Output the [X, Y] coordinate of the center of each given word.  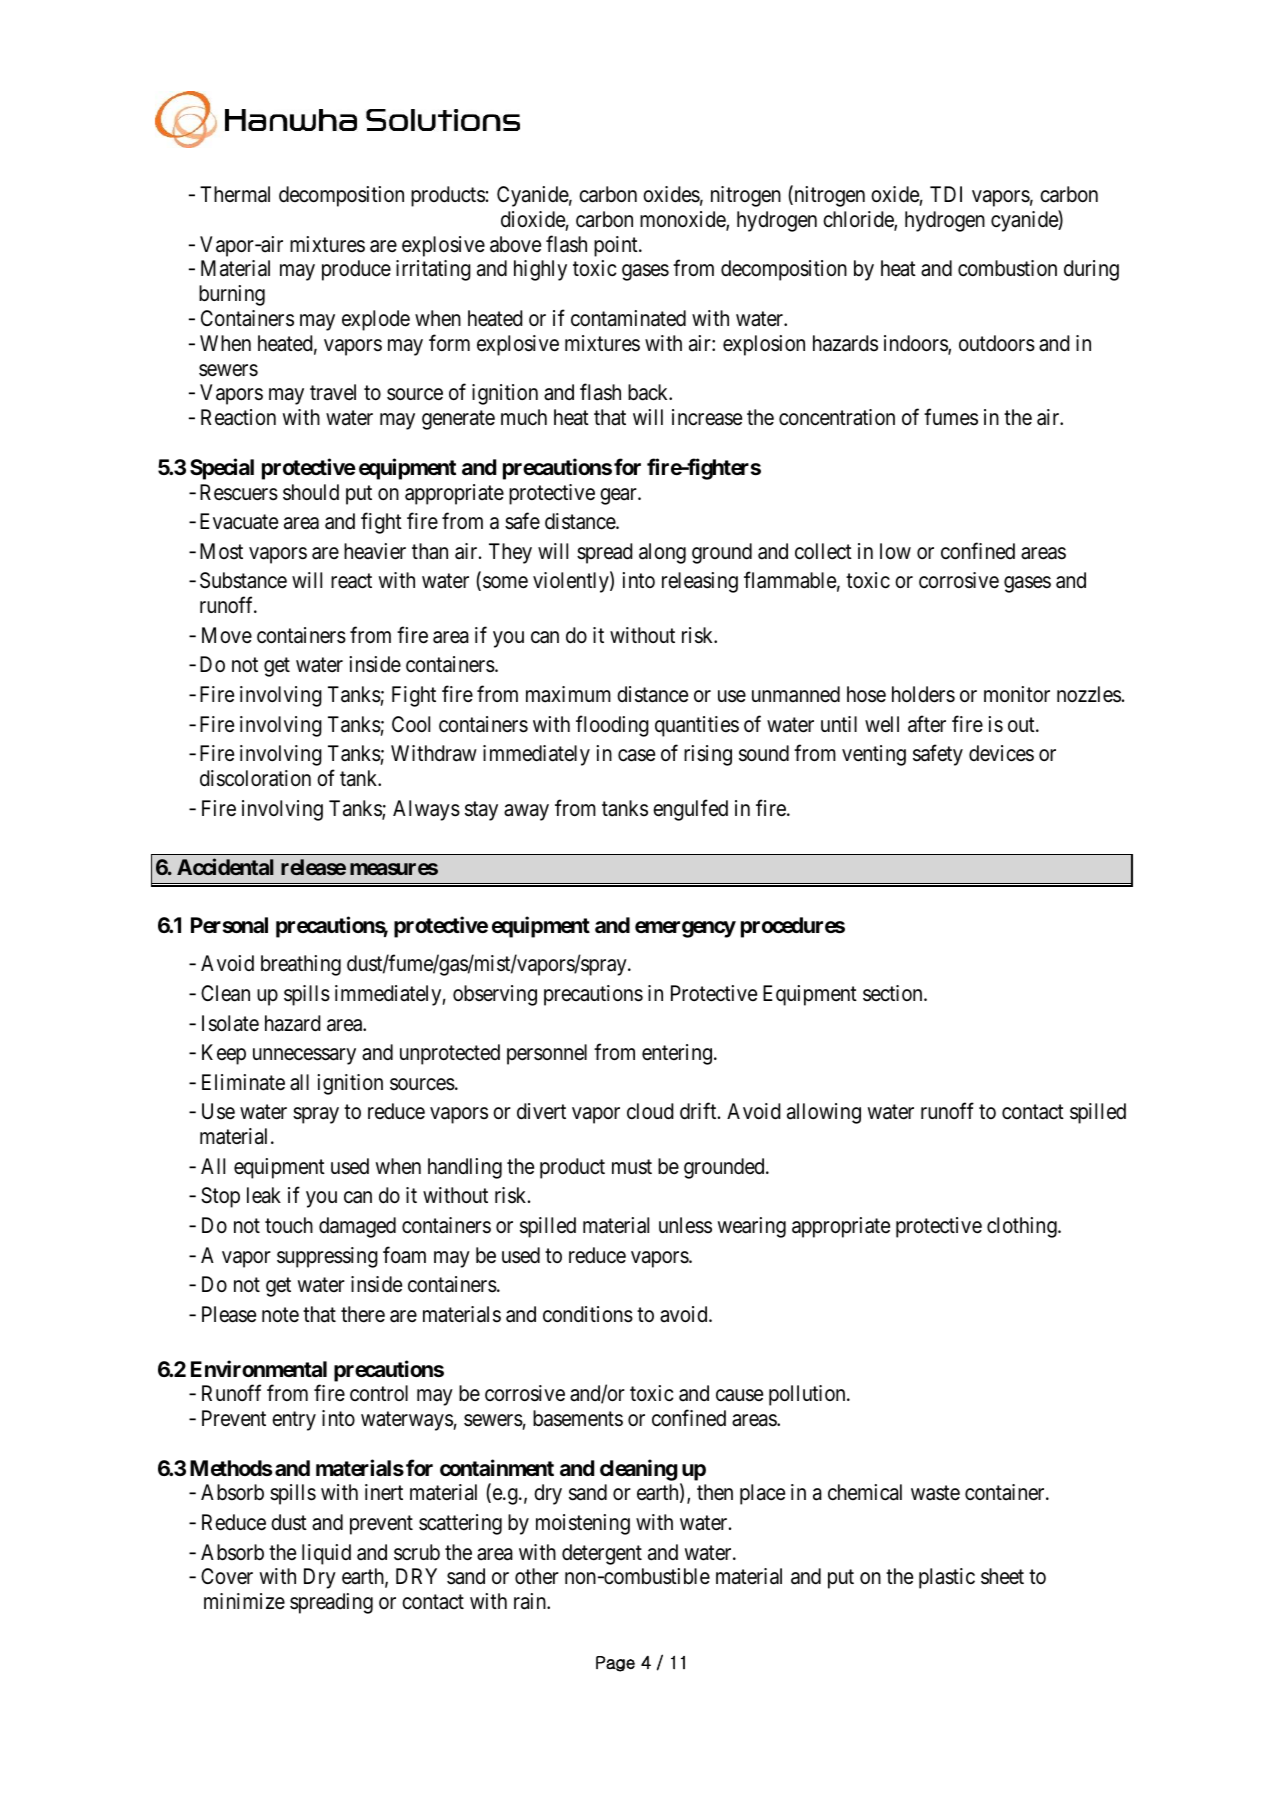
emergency [685, 929]
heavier [375, 551]
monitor [1017, 694]
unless [685, 1225]
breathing [301, 965]
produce [356, 270]
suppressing [327, 1257]
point [617, 246]
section [894, 993]
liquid [326, 1554]
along [662, 553]
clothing [1023, 1227]
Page [615, 1664]
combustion [1007, 268]
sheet [1002, 1576]
